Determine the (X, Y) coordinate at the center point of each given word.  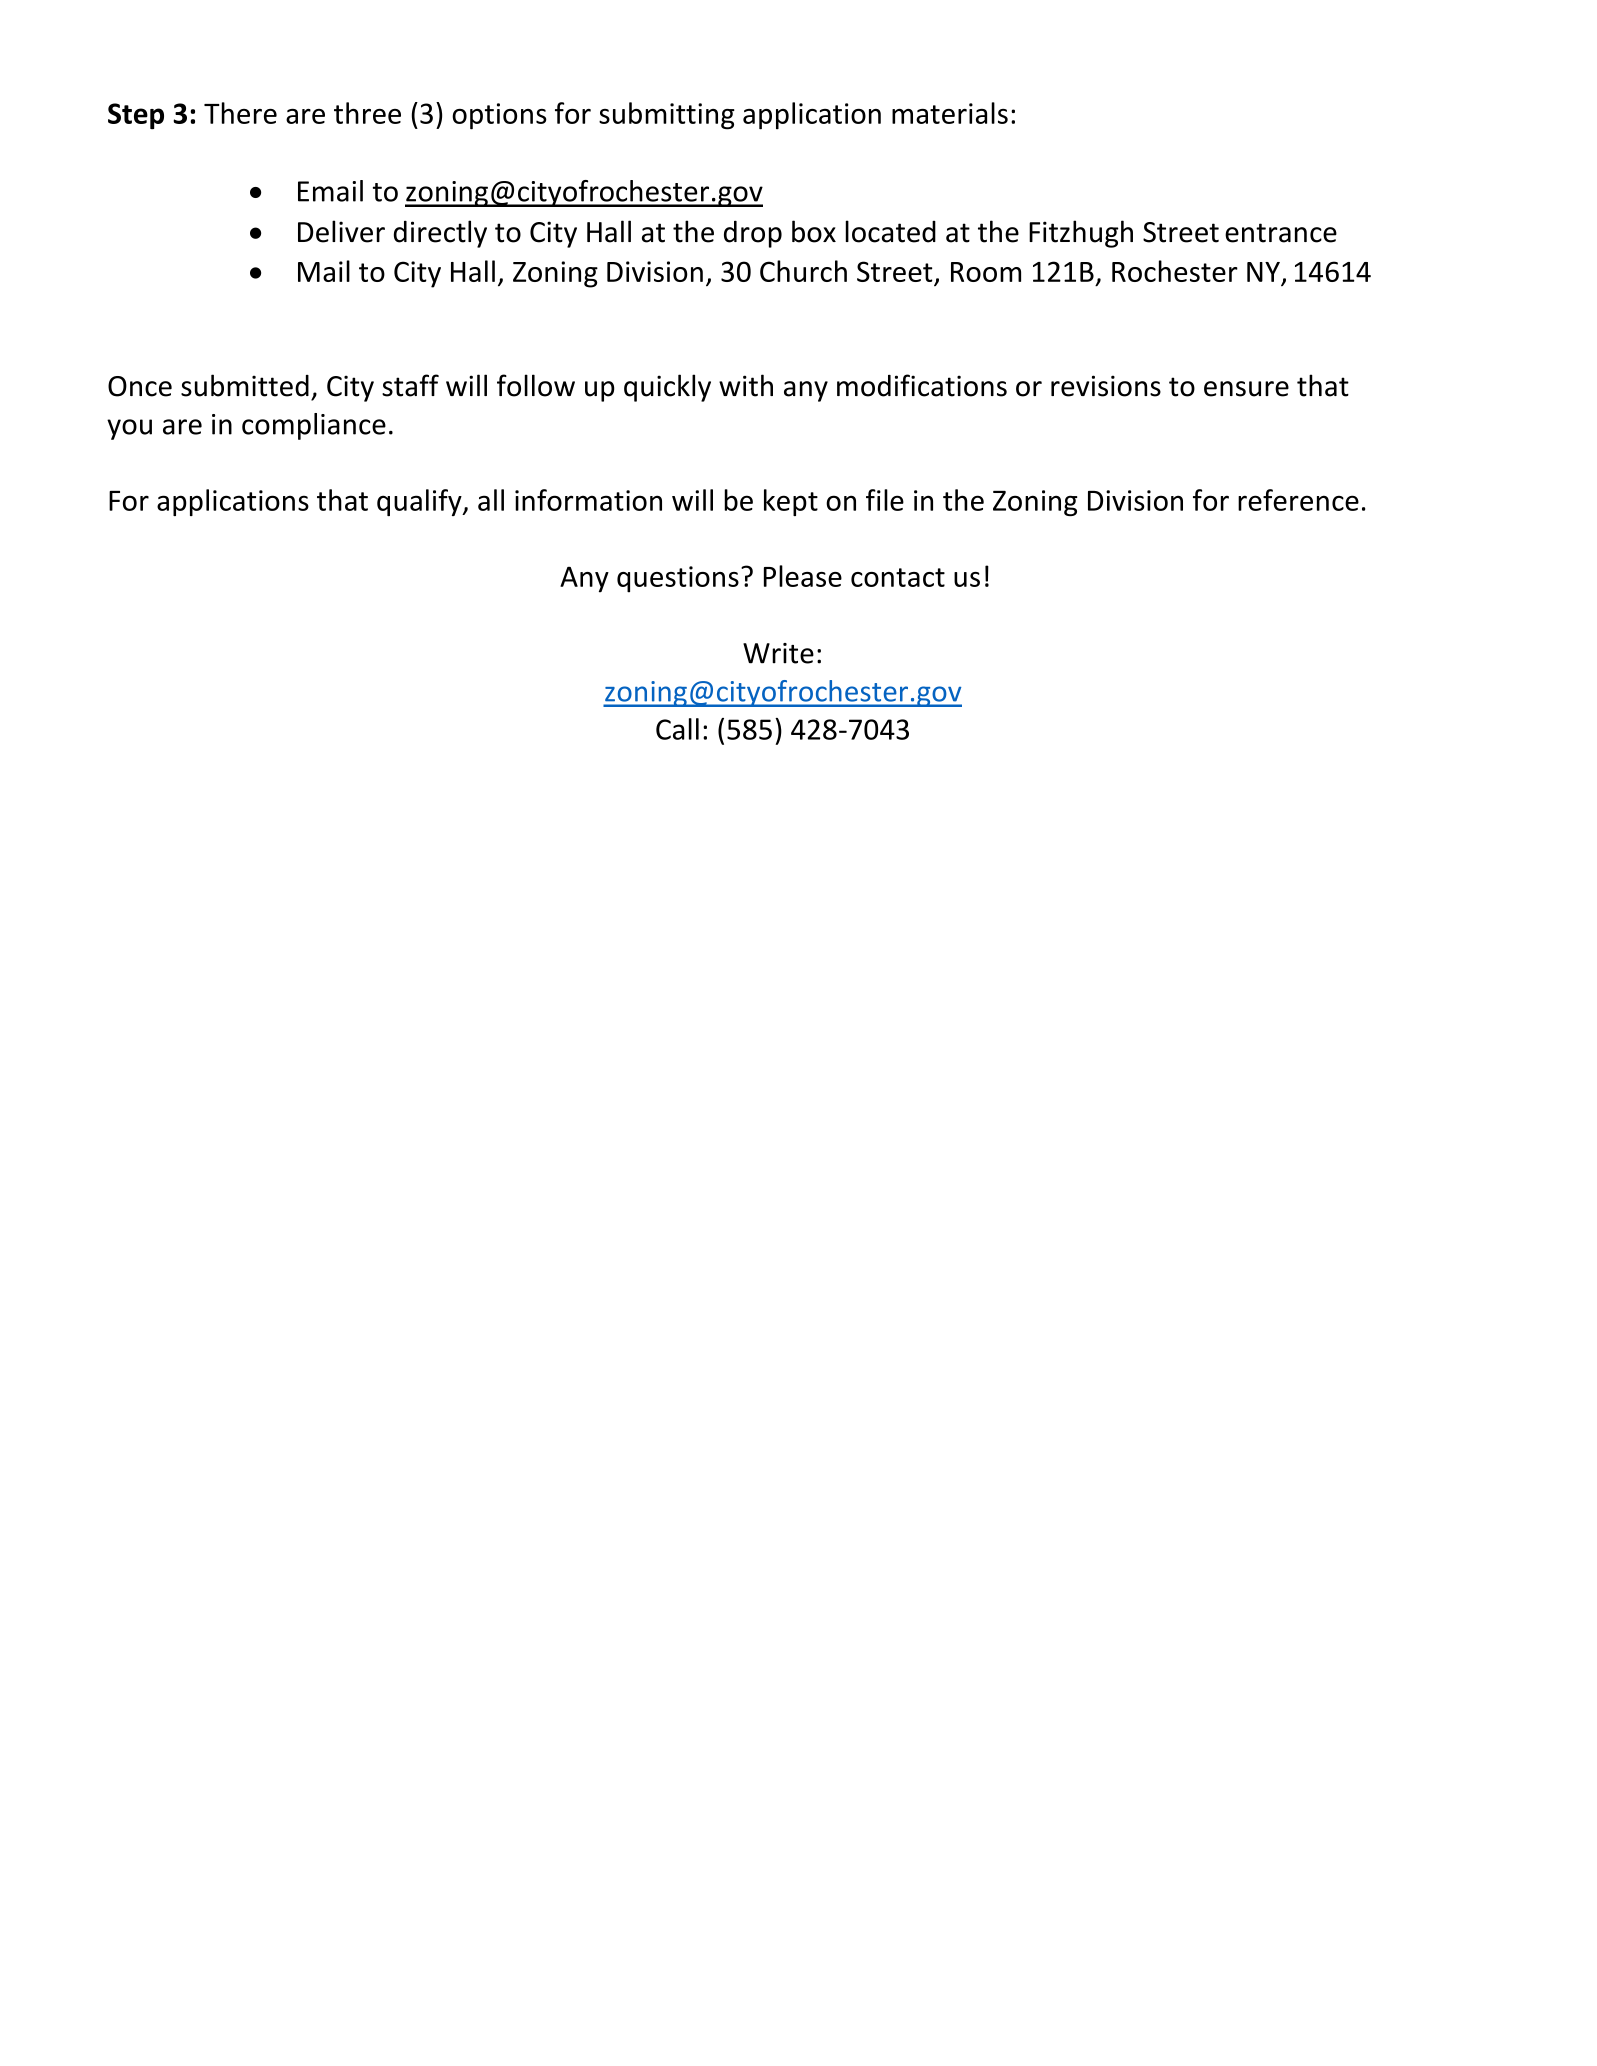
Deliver (341, 231)
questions (678, 579)
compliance (314, 426)
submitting (667, 116)
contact (898, 577)
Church (803, 271)
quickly (667, 388)
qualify (420, 502)
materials (950, 113)
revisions (1106, 386)
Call (677, 729)
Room (986, 272)
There (240, 113)
